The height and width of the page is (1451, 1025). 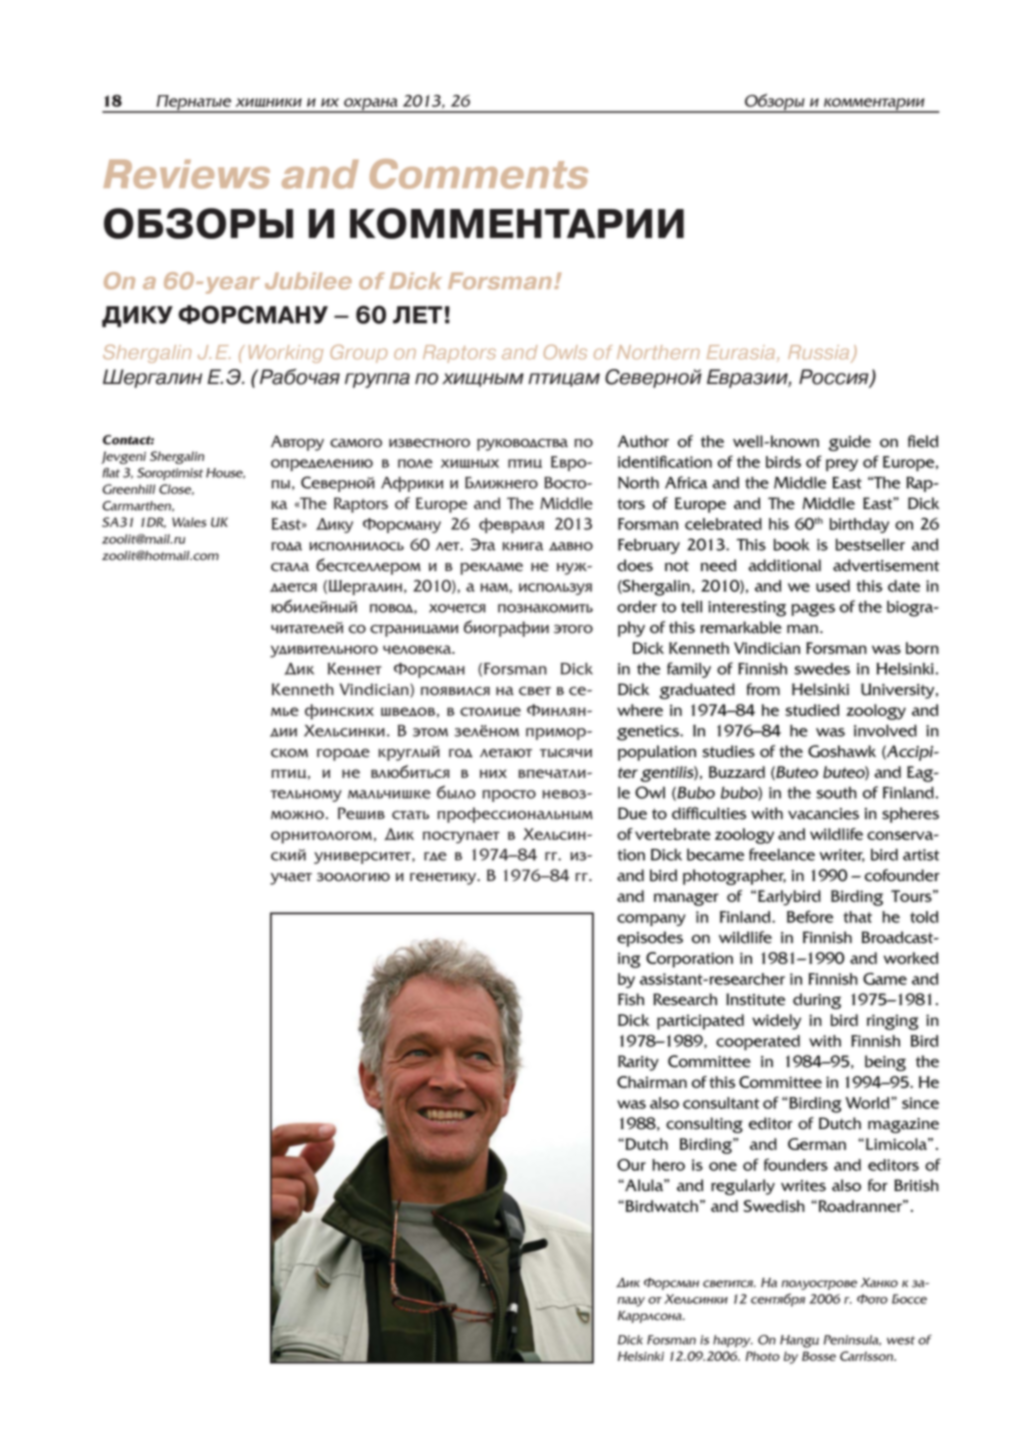 I want to click on Author, so click(x=643, y=441).
